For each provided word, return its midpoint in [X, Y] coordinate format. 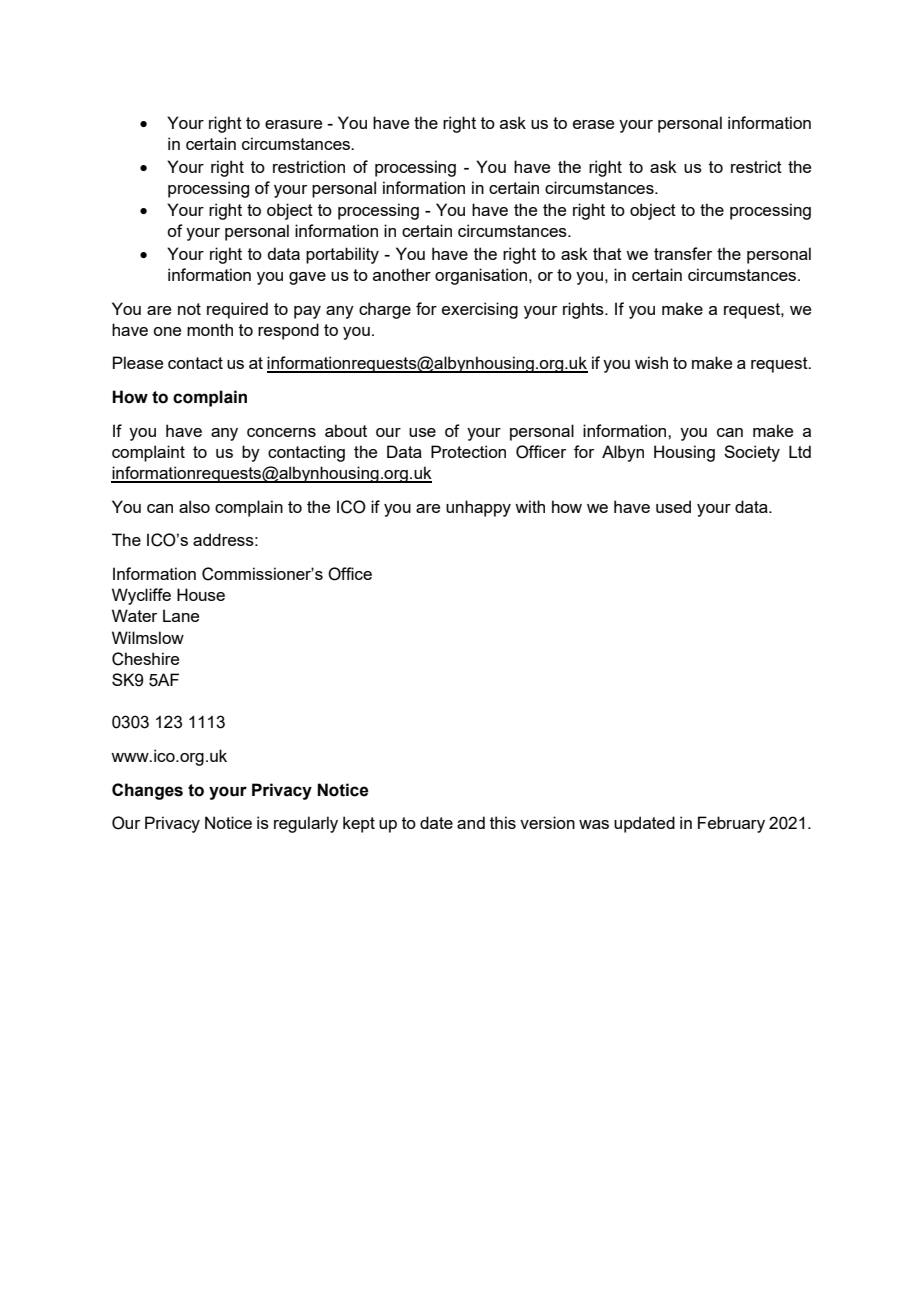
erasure [293, 124]
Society [752, 453]
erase [593, 124]
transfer [683, 253]
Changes [147, 791]
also [194, 506]
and [471, 822]
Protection [468, 451]
